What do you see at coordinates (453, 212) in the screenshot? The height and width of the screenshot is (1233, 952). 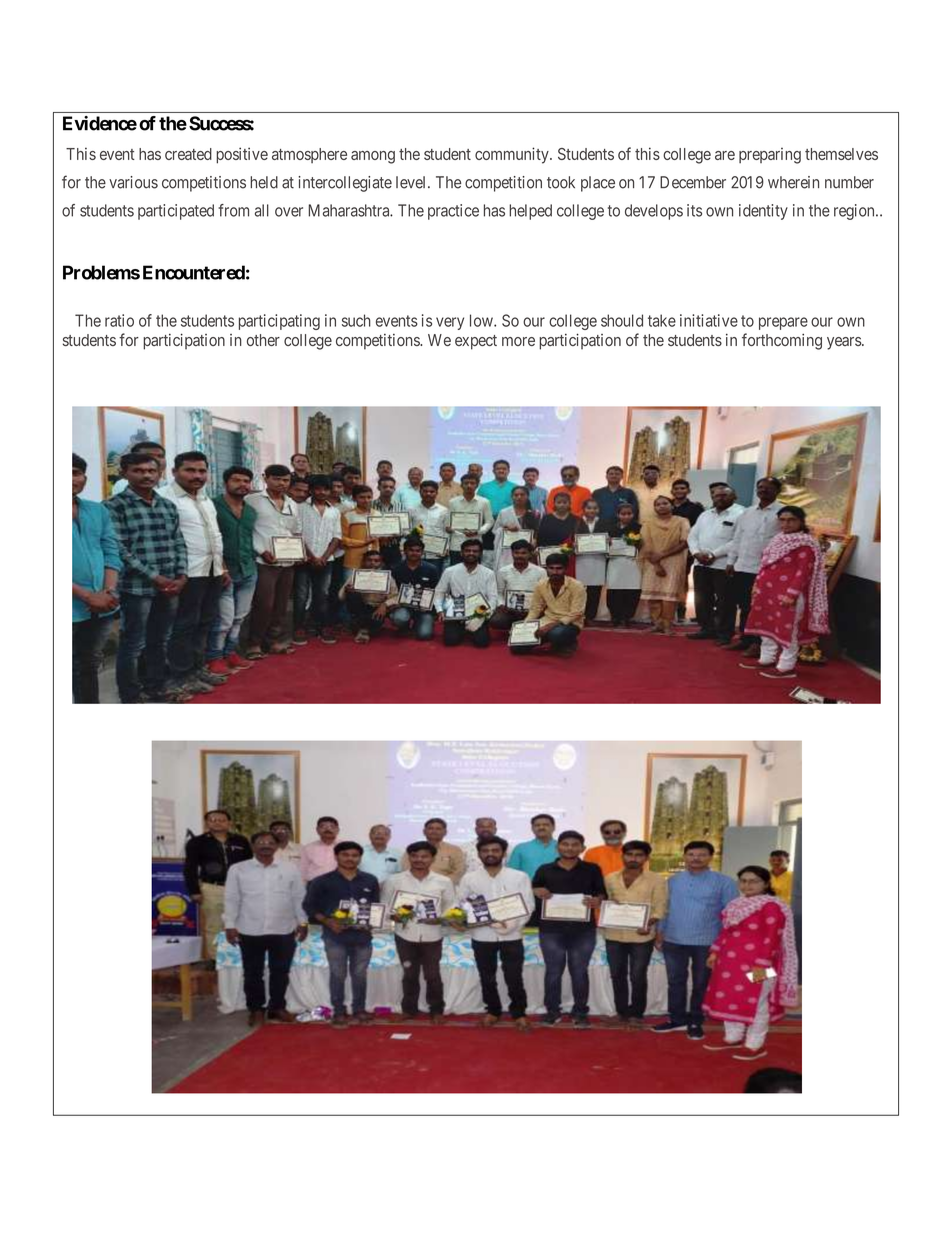 I see `practice` at bounding box center [453, 212].
